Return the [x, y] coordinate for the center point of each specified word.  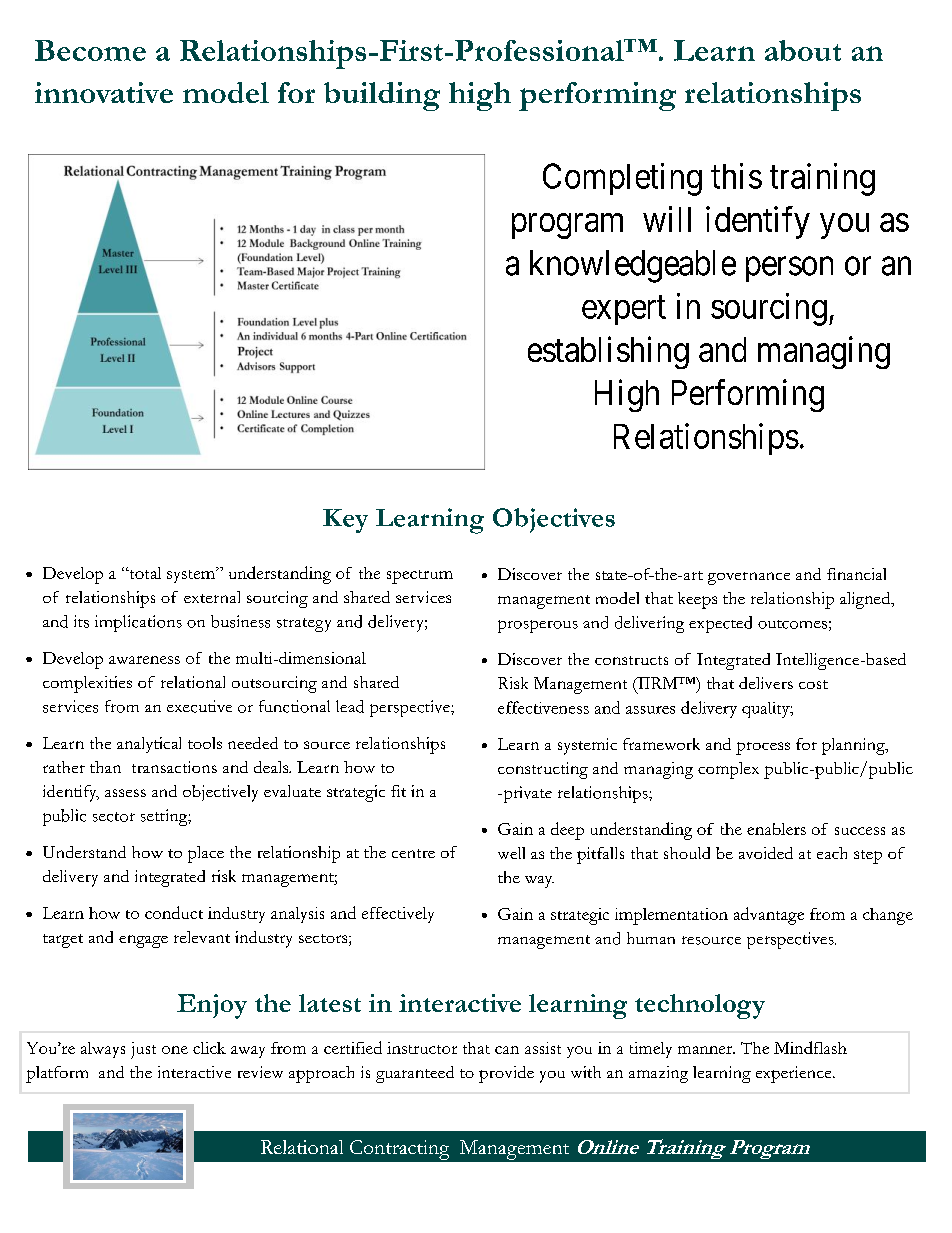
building [382, 96]
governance [749, 578]
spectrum [420, 577]
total [144, 573]
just [143, 1050]
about [803, 50]
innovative [104, 92]
